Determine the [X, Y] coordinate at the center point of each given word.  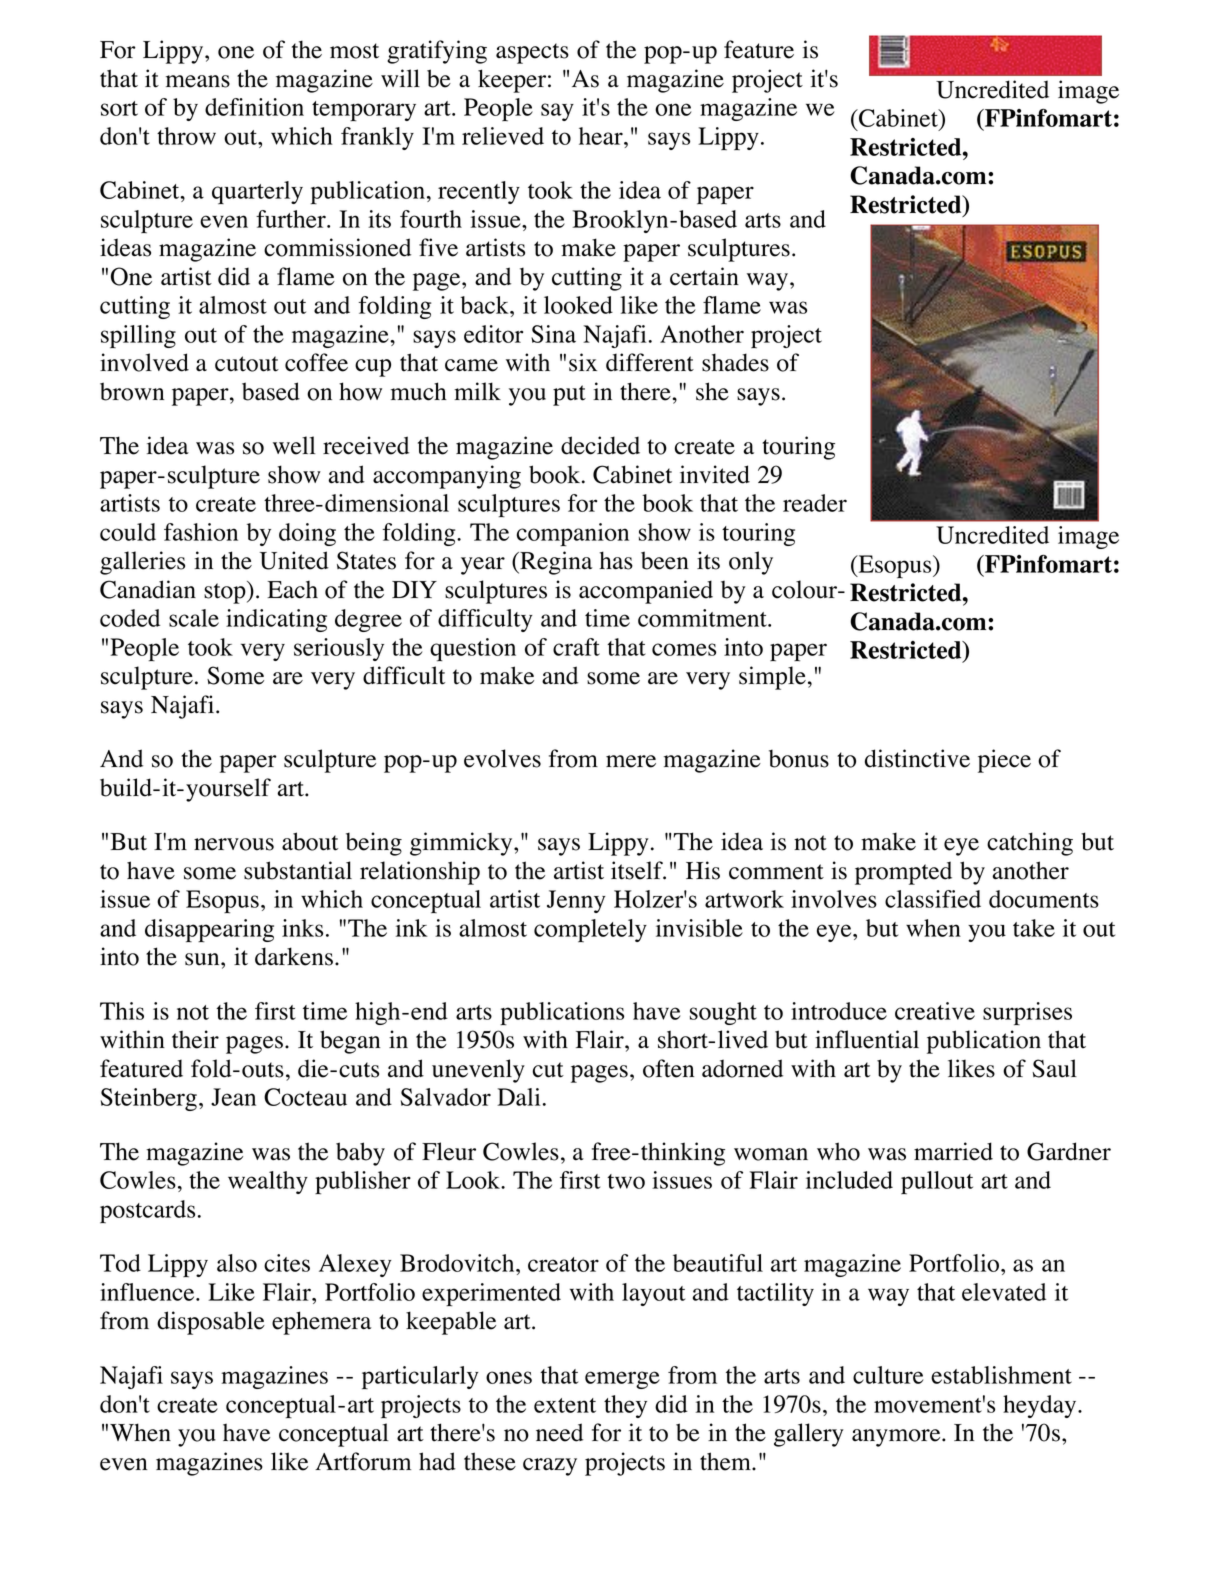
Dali [518, 1097]
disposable [211, 1323]
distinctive [917, 758]
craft [576, 647]
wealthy [268, 1182]
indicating [276, 620]
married [953, 1151]
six [583, 362]
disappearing [209, 931]
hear [602, 136]
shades [735, 362]
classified [933, 899]
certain [704, 276]
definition [254, 107]
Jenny [576, 901]
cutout [247, 364]
